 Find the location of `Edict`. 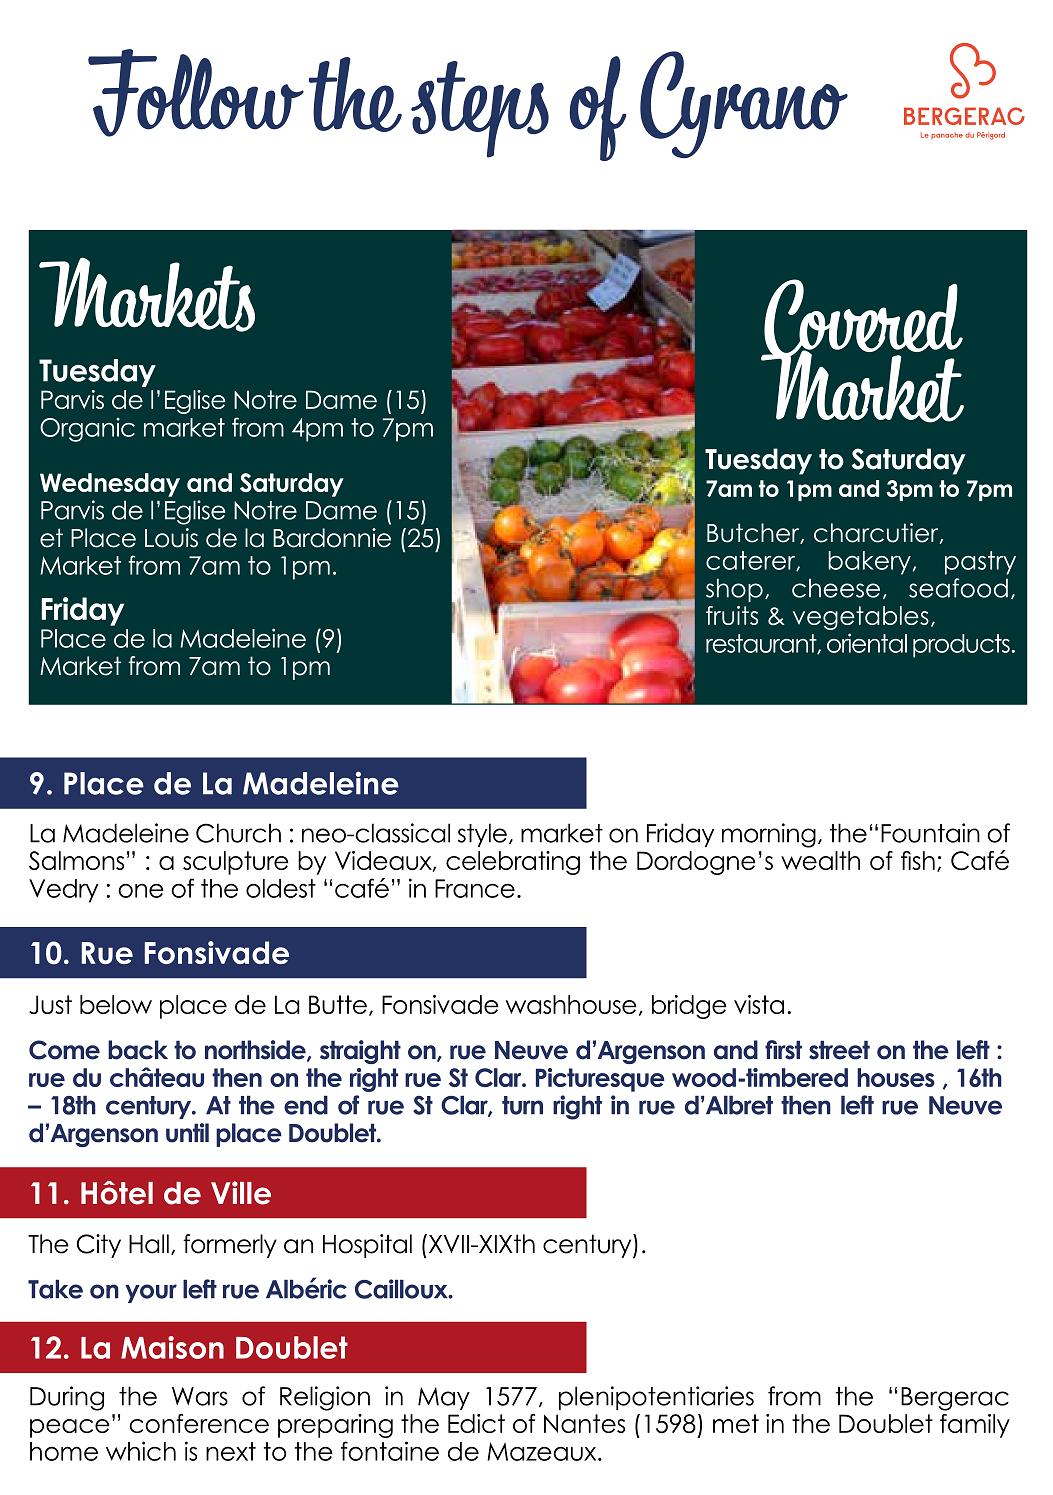

Edict is located at coordinates (476, 1423).
